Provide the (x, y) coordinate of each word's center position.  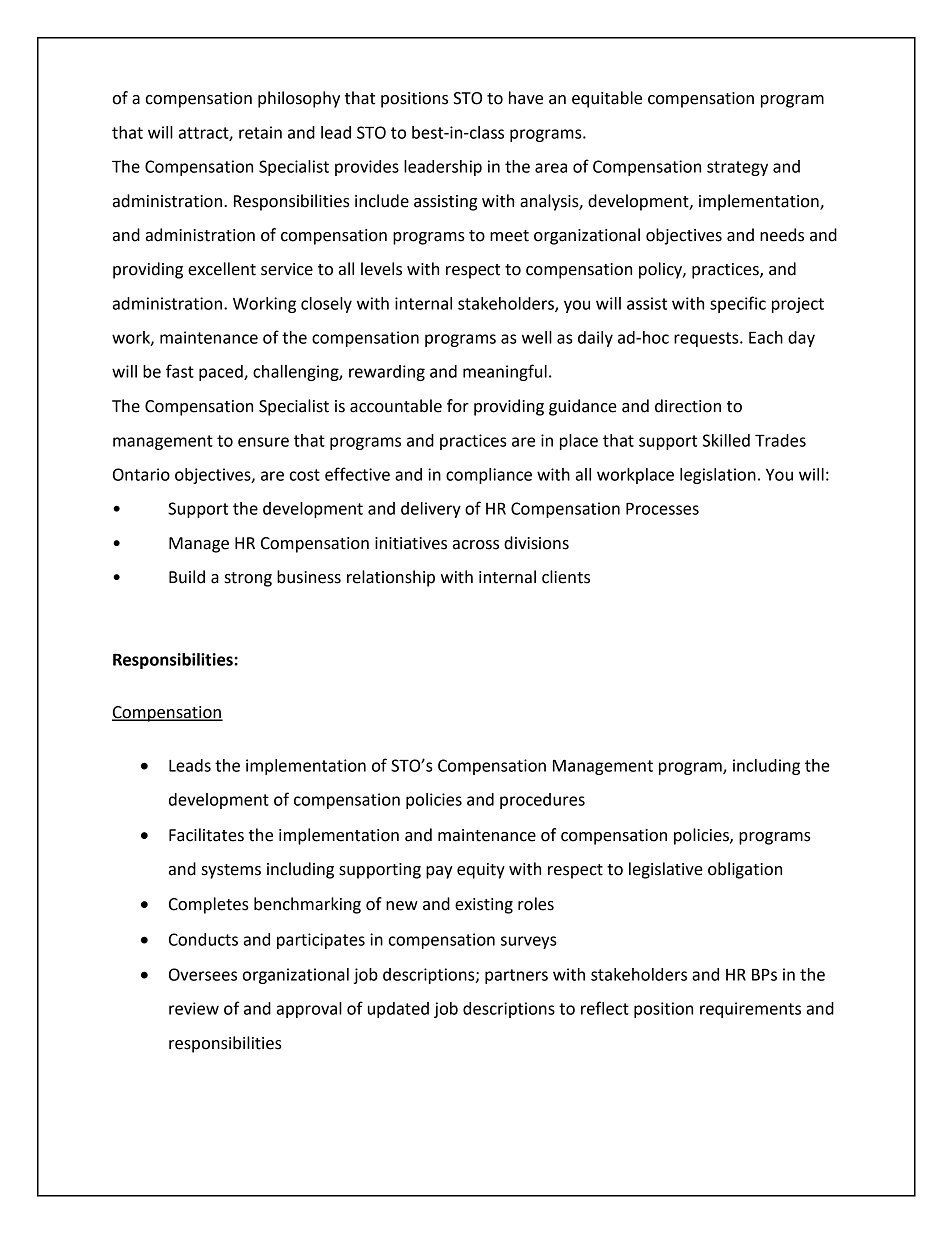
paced (222, 373)
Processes (662, 508)
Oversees (203, 974)
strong (248, 579)
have (526, 98)
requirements (750, 1010)
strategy (737, 168)
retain (260, 132)
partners (516, 976)
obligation (745, 870)
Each (766, 337)
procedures (542, 801)
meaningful (505, 372)
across (476, 545)
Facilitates (206, 835)
